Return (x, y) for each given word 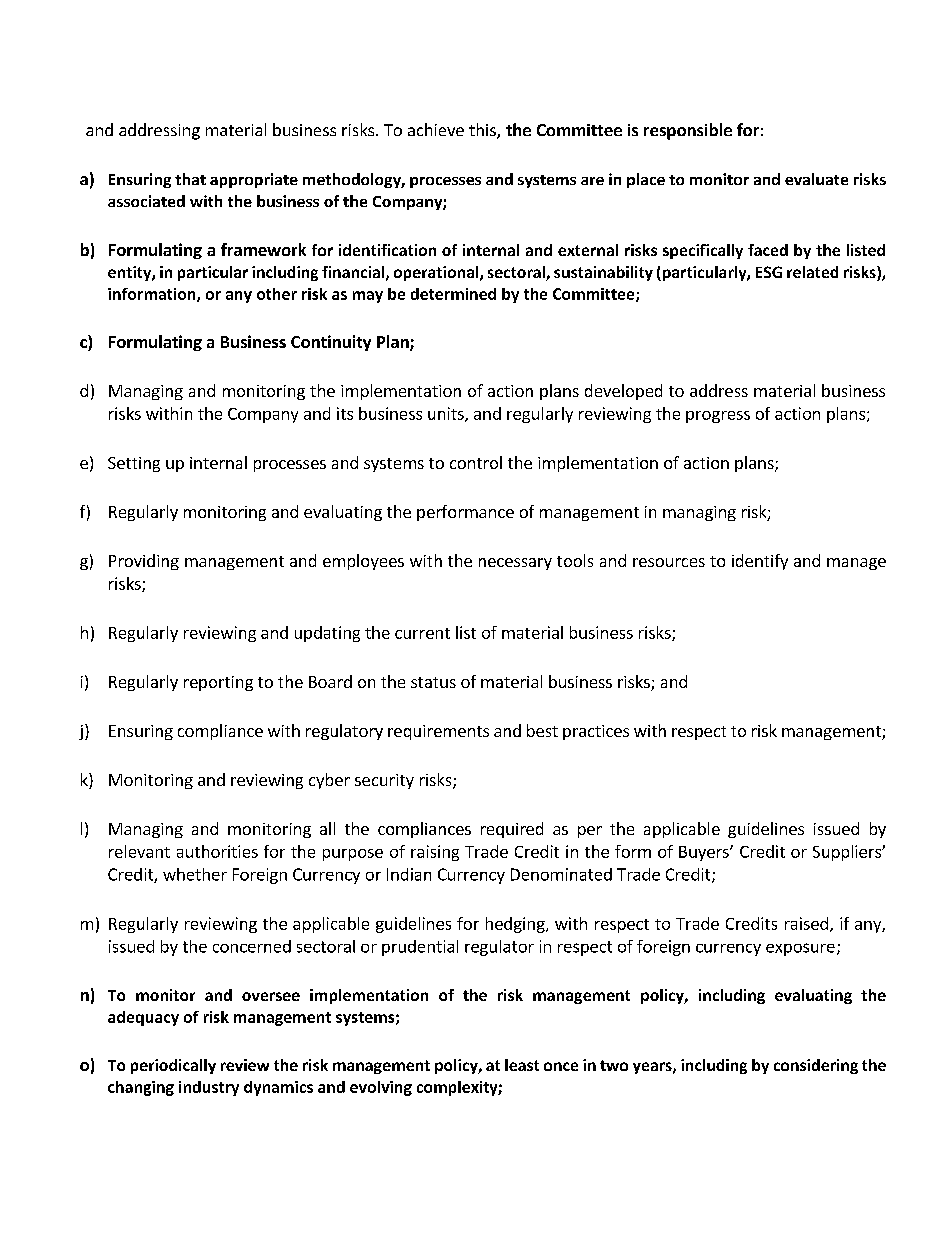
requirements (438, 732)
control (476, 462)
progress (718, 417)
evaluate (816, 179)
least (522, 1065)
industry (209, 1088)
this (483, 131)
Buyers (705, 853)
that (190, 179)
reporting (218, 683)
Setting (134, 464)
